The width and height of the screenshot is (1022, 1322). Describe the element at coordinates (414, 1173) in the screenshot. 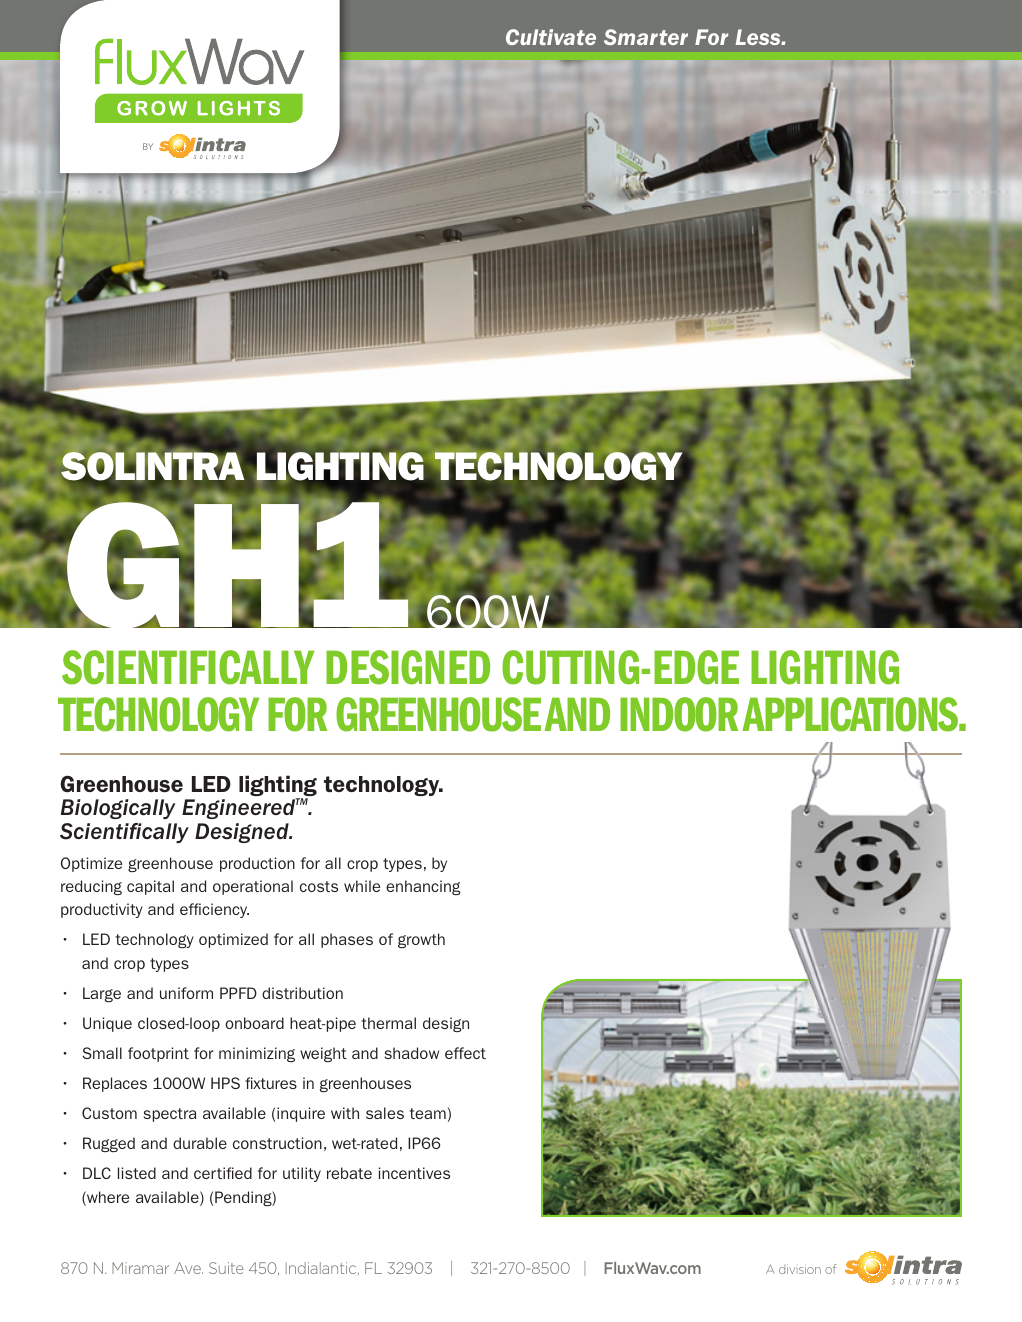

I see `incentives` at that location.
